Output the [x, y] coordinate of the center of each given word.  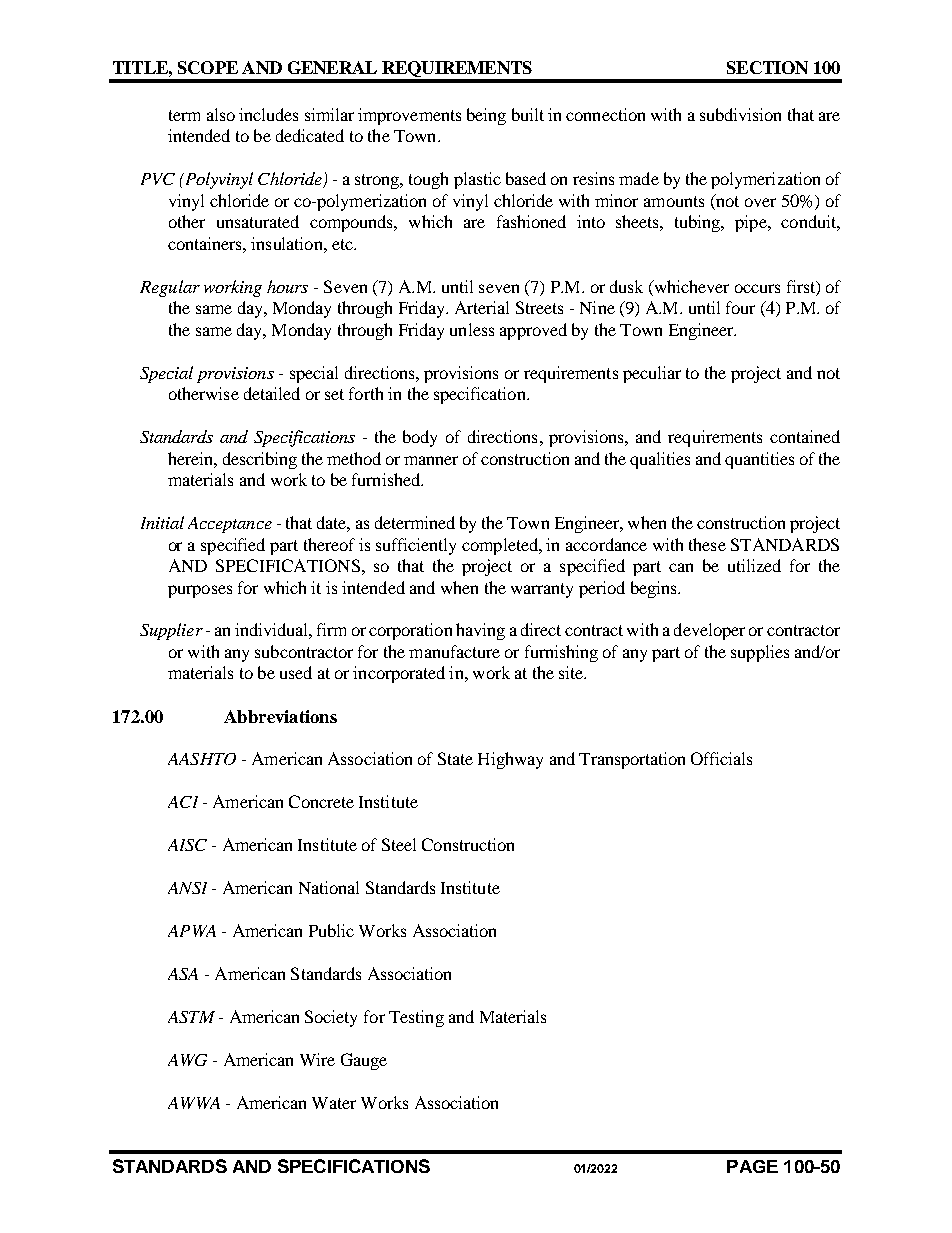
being [486, 116]
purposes [200, 591]
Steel [399, 844]
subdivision [740, 114]
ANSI [187, 888]
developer [709, 631]
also [221, 114]
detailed [272, 393]
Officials [721, 758]
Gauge [364, 1061]
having [480, 631]
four [740, 307]
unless [472, 329]
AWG [187, 1060]
